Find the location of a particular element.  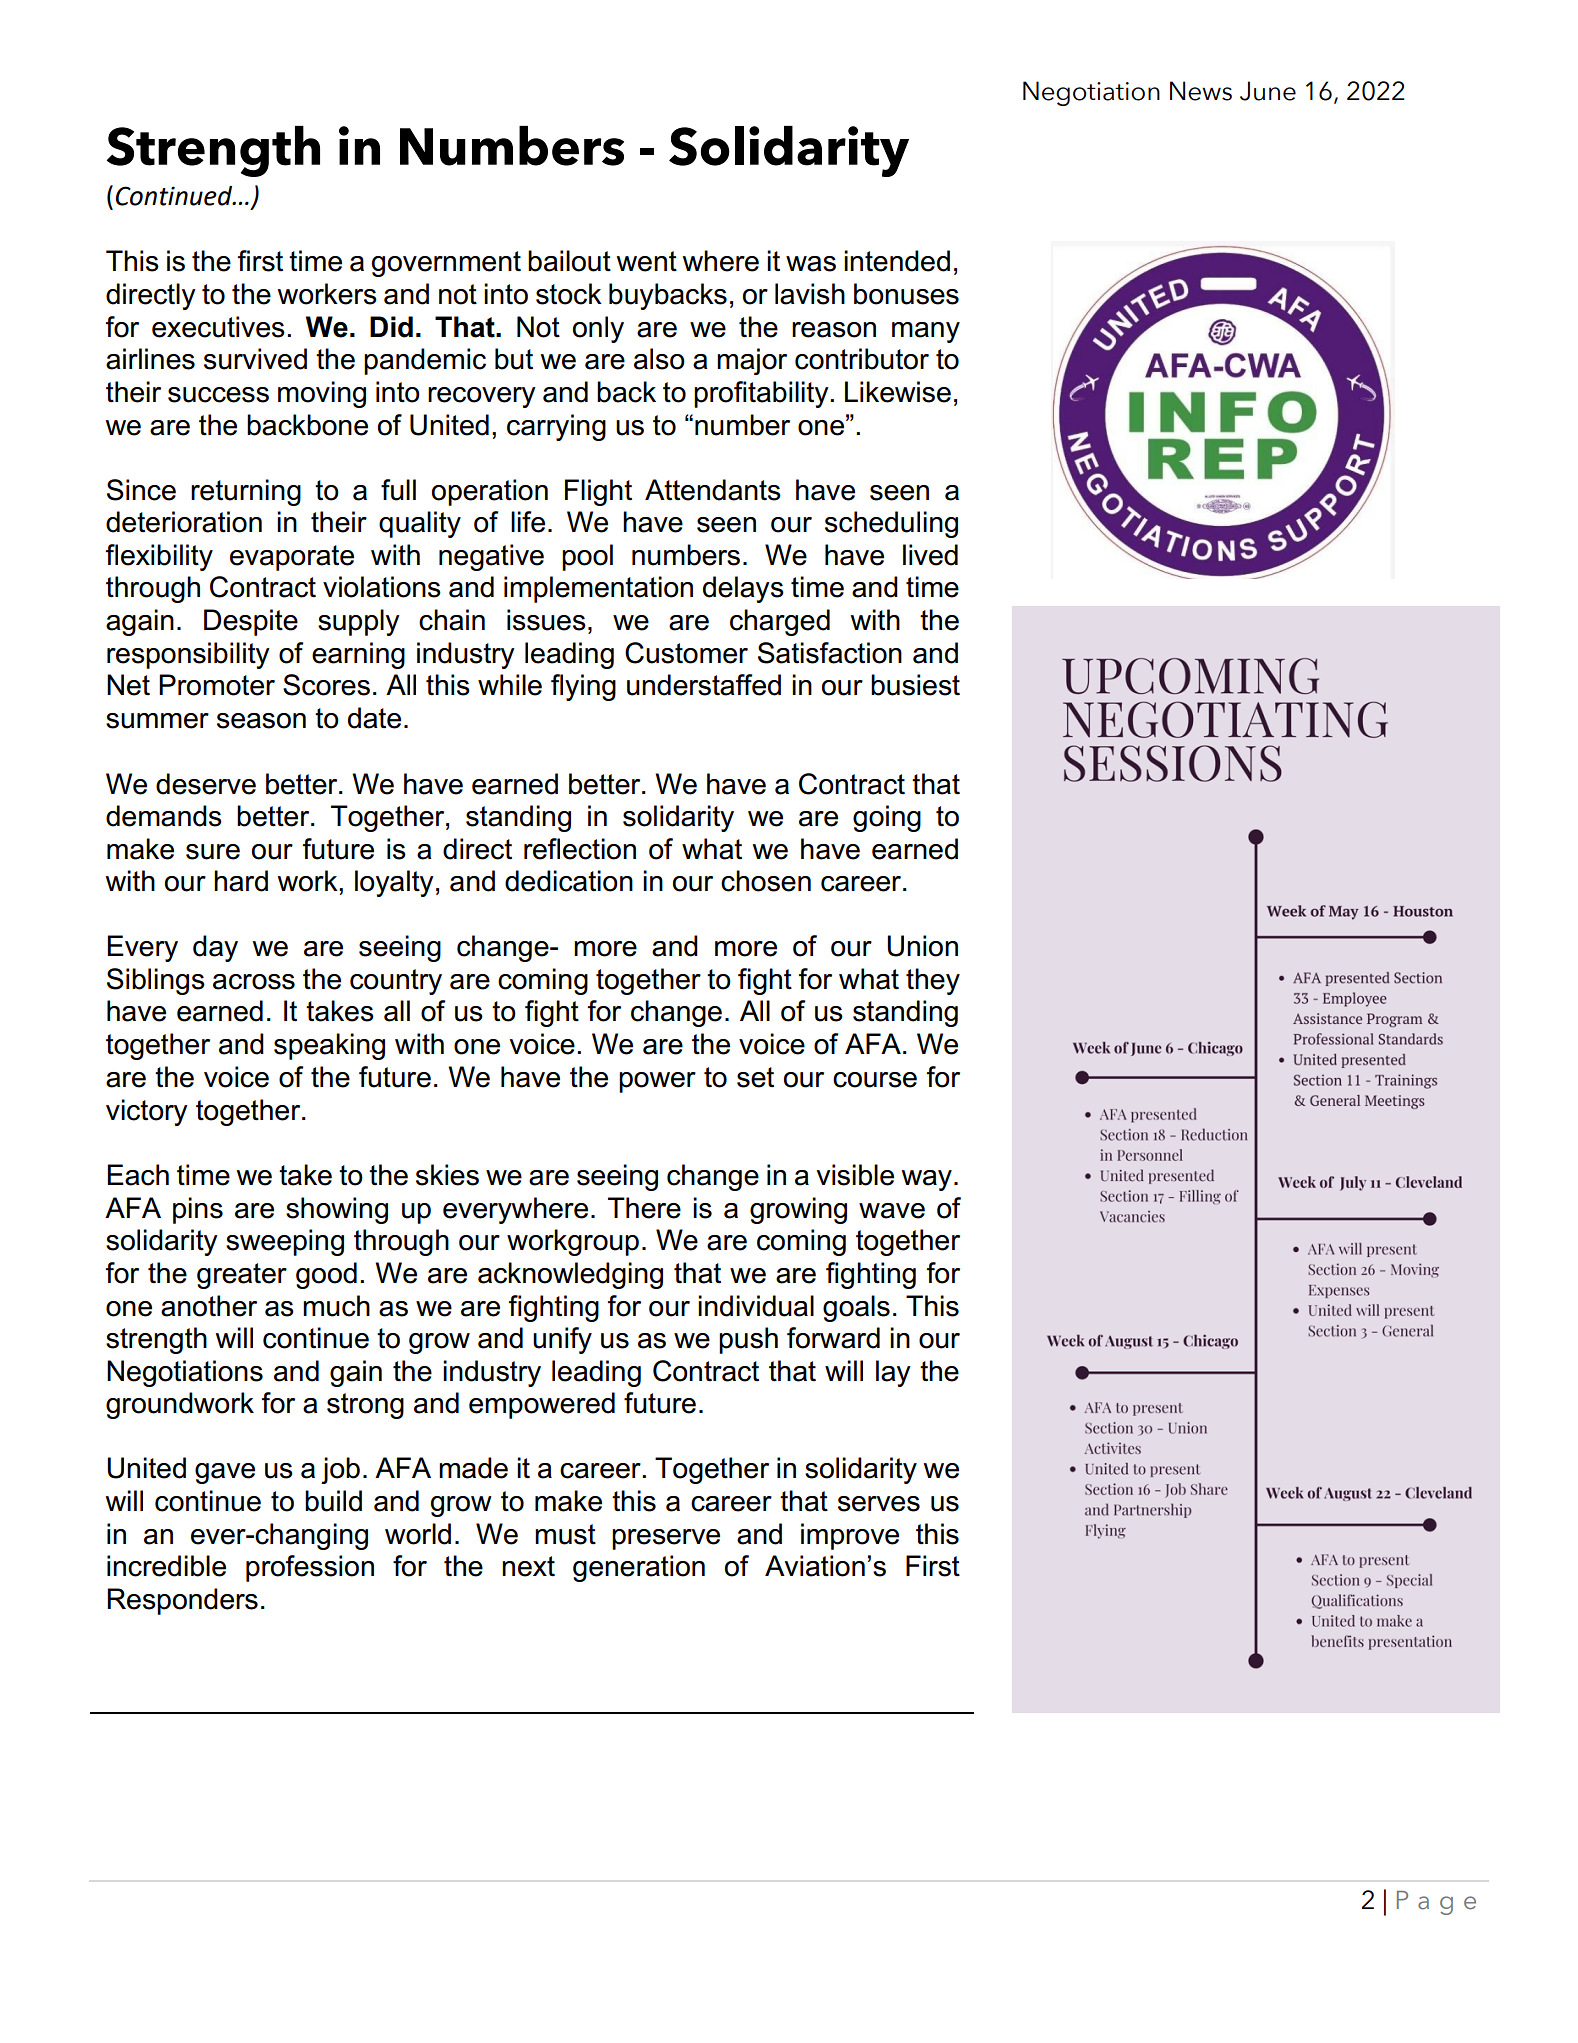

individual is located at coordinates (756, 1306).
